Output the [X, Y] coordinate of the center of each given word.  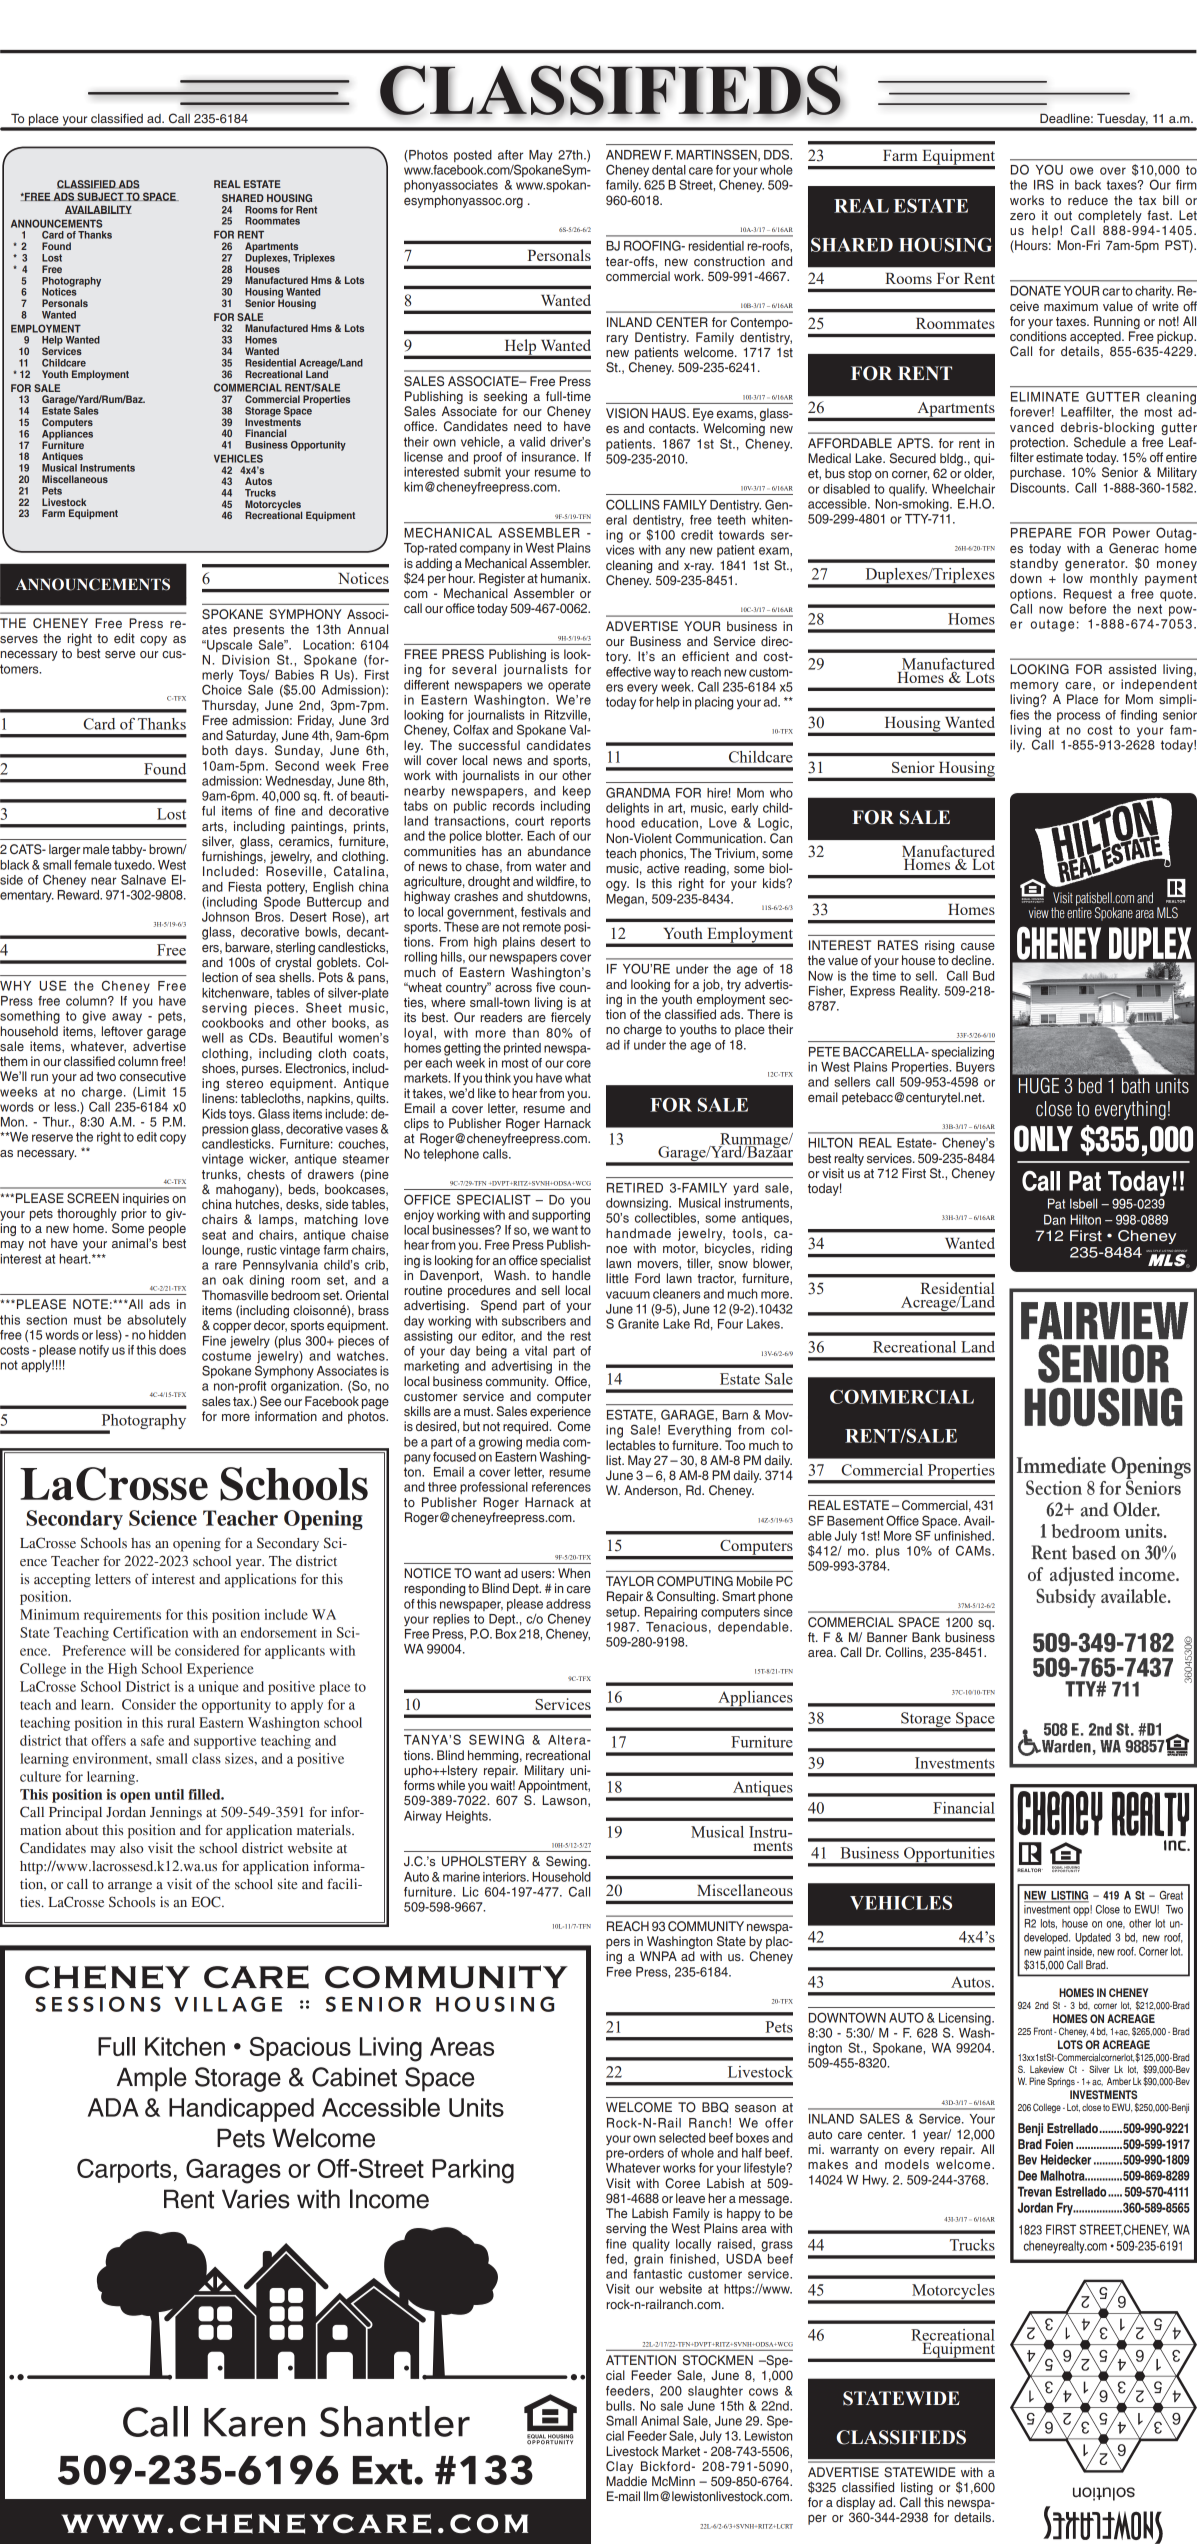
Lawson [565, 1801]
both [215, 750]
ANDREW [633, 155]
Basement [855, 1521]
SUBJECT [100, 196]
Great [1171, 1895]
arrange [130, 1887]
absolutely [156, 1321]
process [1078, 717]
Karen [254, 2422]
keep [577, 792]
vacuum [628, 1295]
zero [1022, 216]
